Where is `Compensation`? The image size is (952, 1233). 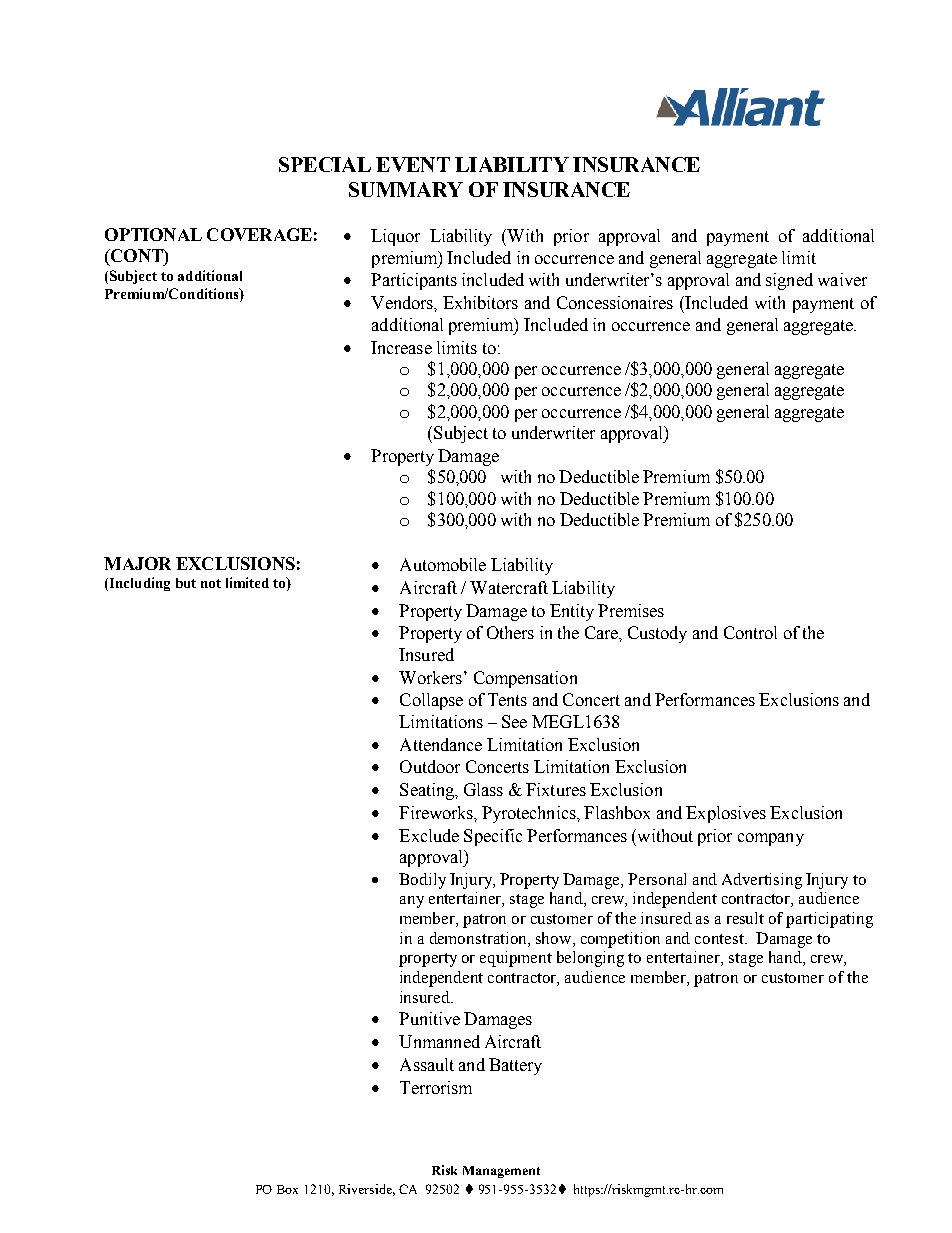 Compensation is located at coordinates (525, 679).
